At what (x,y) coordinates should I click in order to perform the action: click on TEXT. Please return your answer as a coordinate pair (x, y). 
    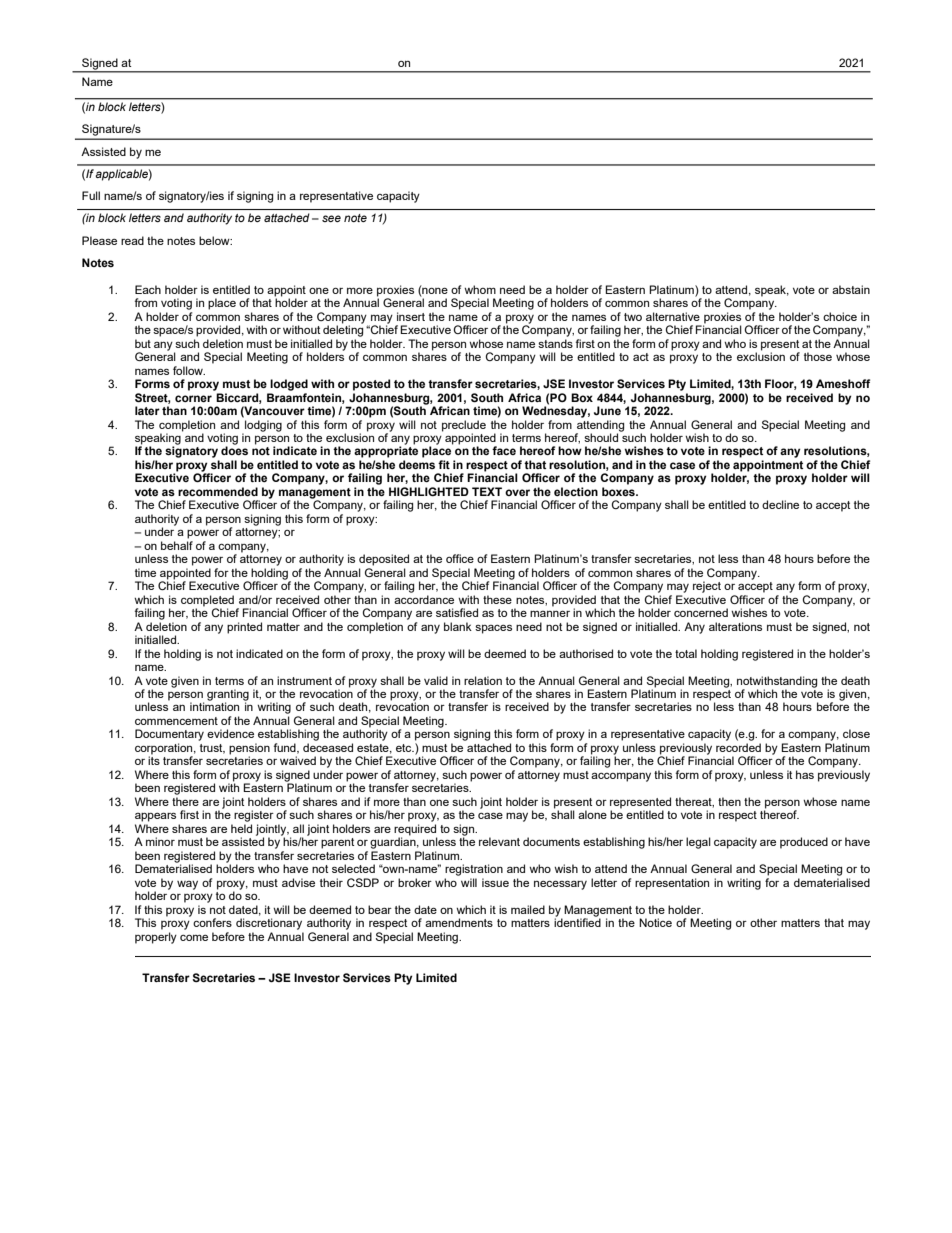
    Looking at the image, I should click on (487, 491).
